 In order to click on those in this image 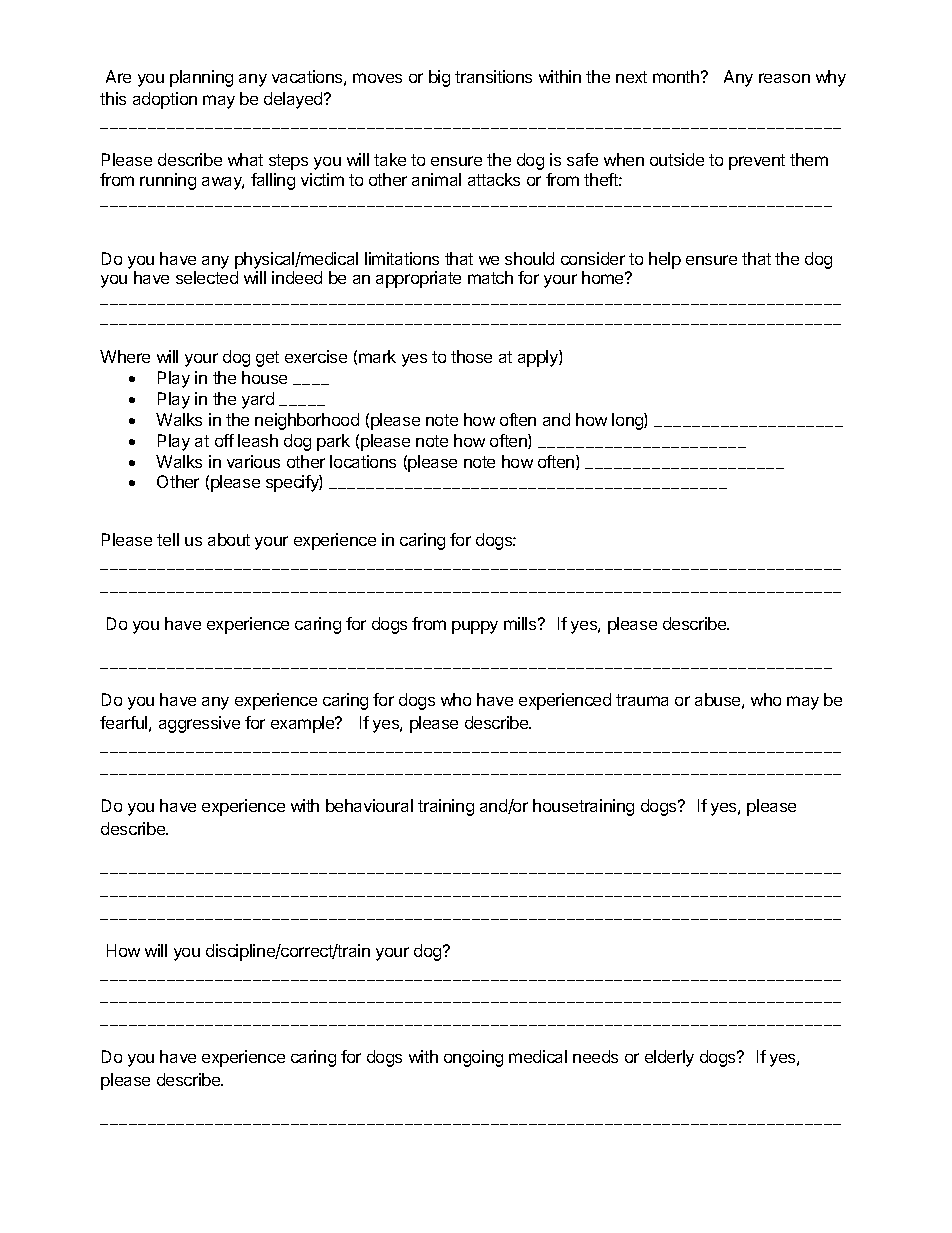, I will do `click(471, 356)`.
